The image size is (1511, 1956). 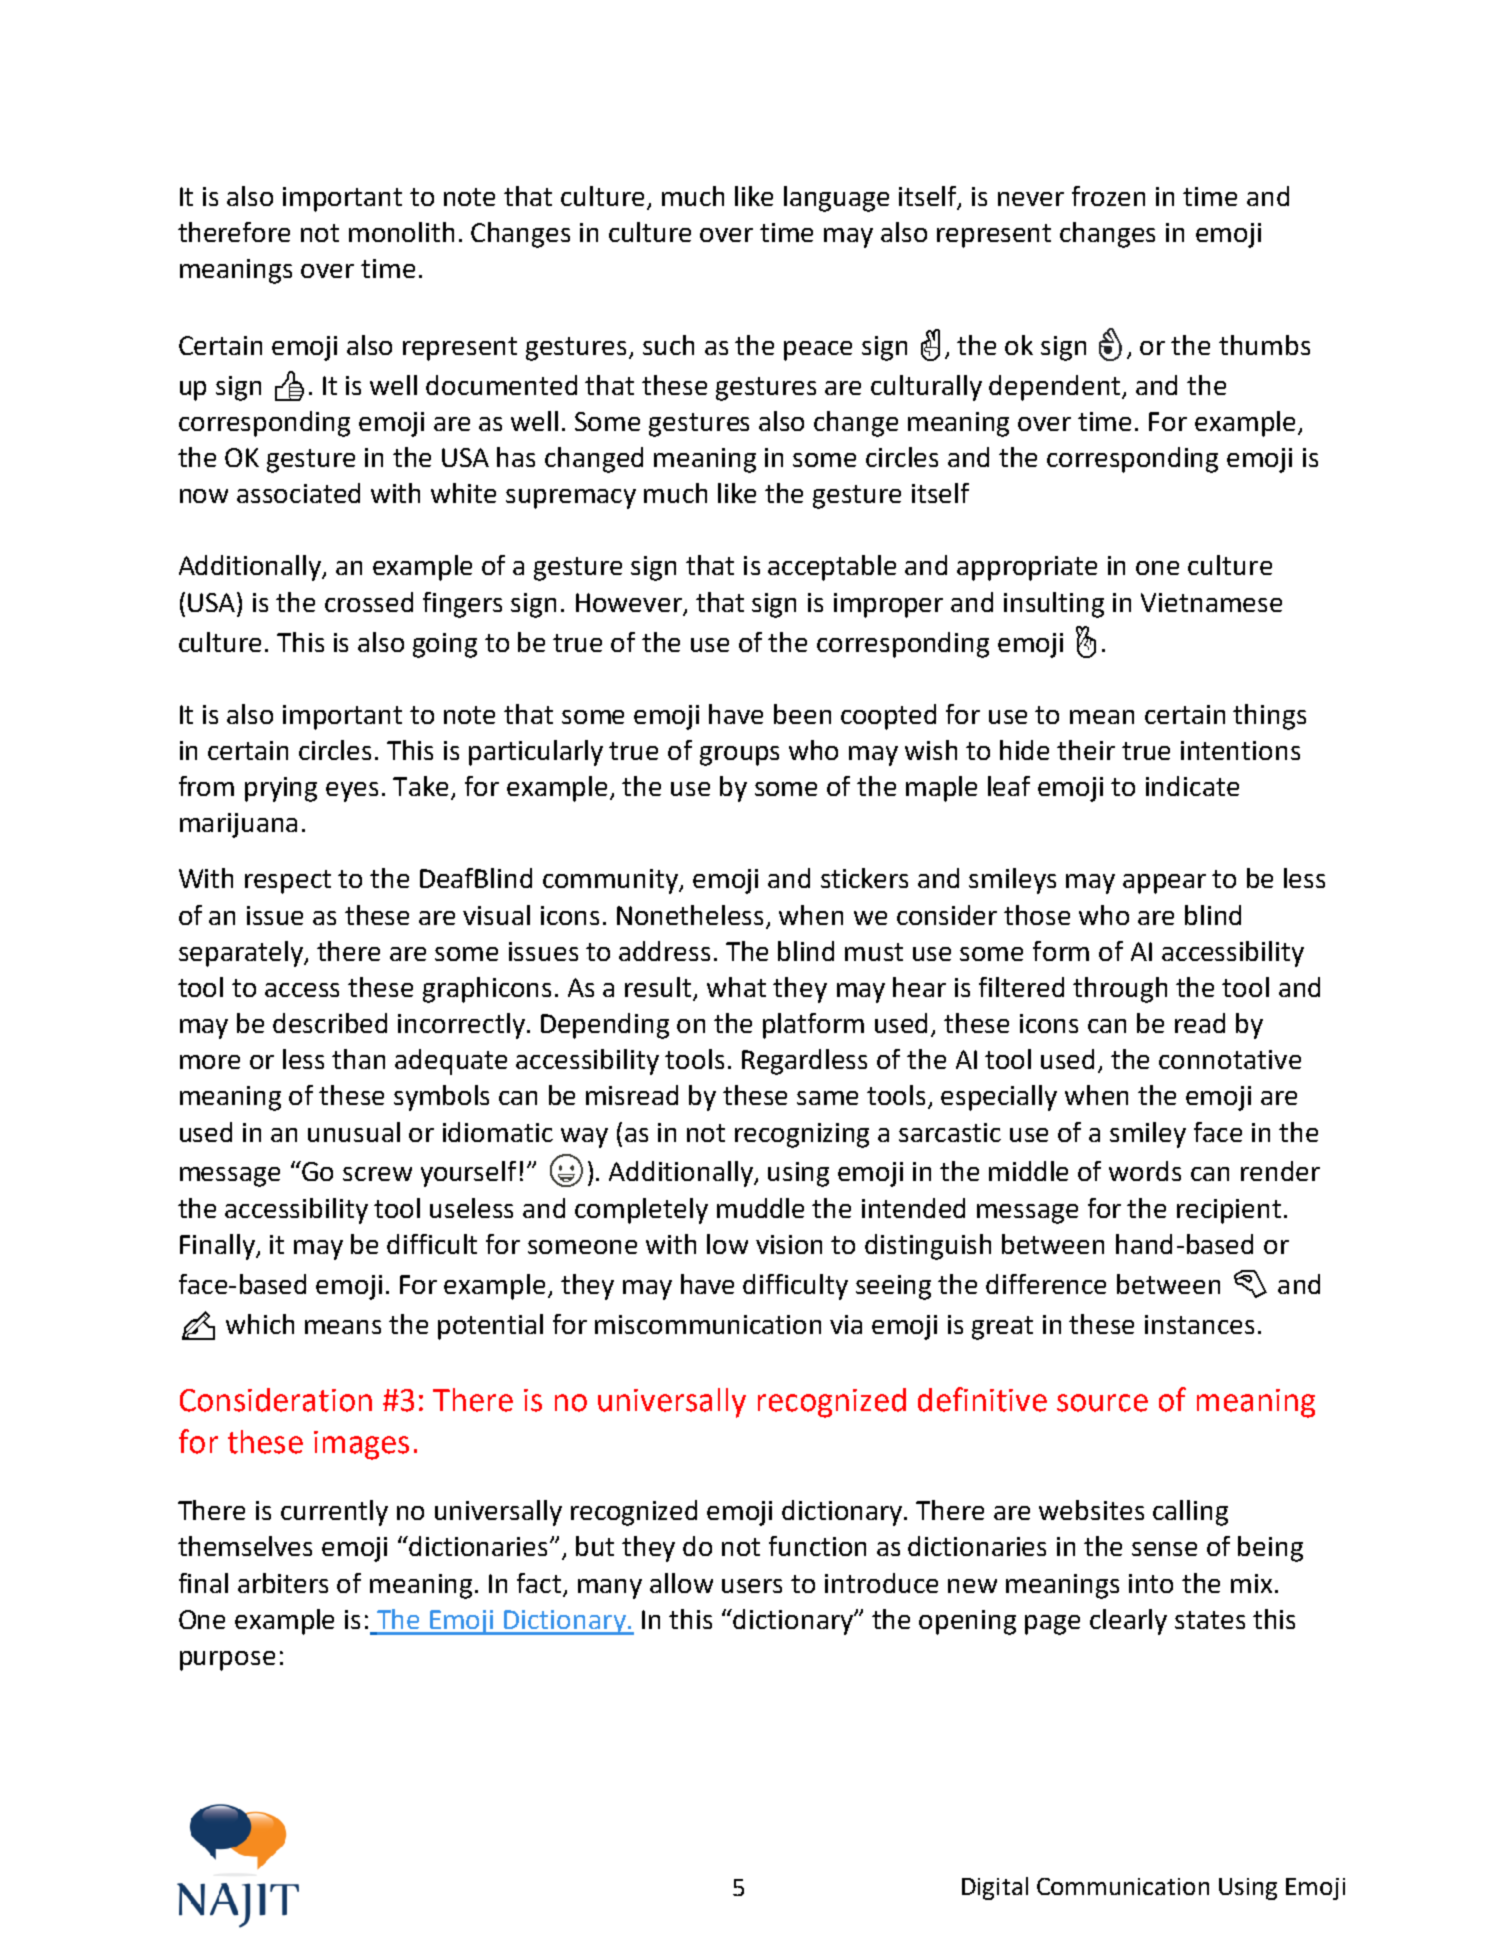 I want to click on purpose, so click(x=227, y=1661).
